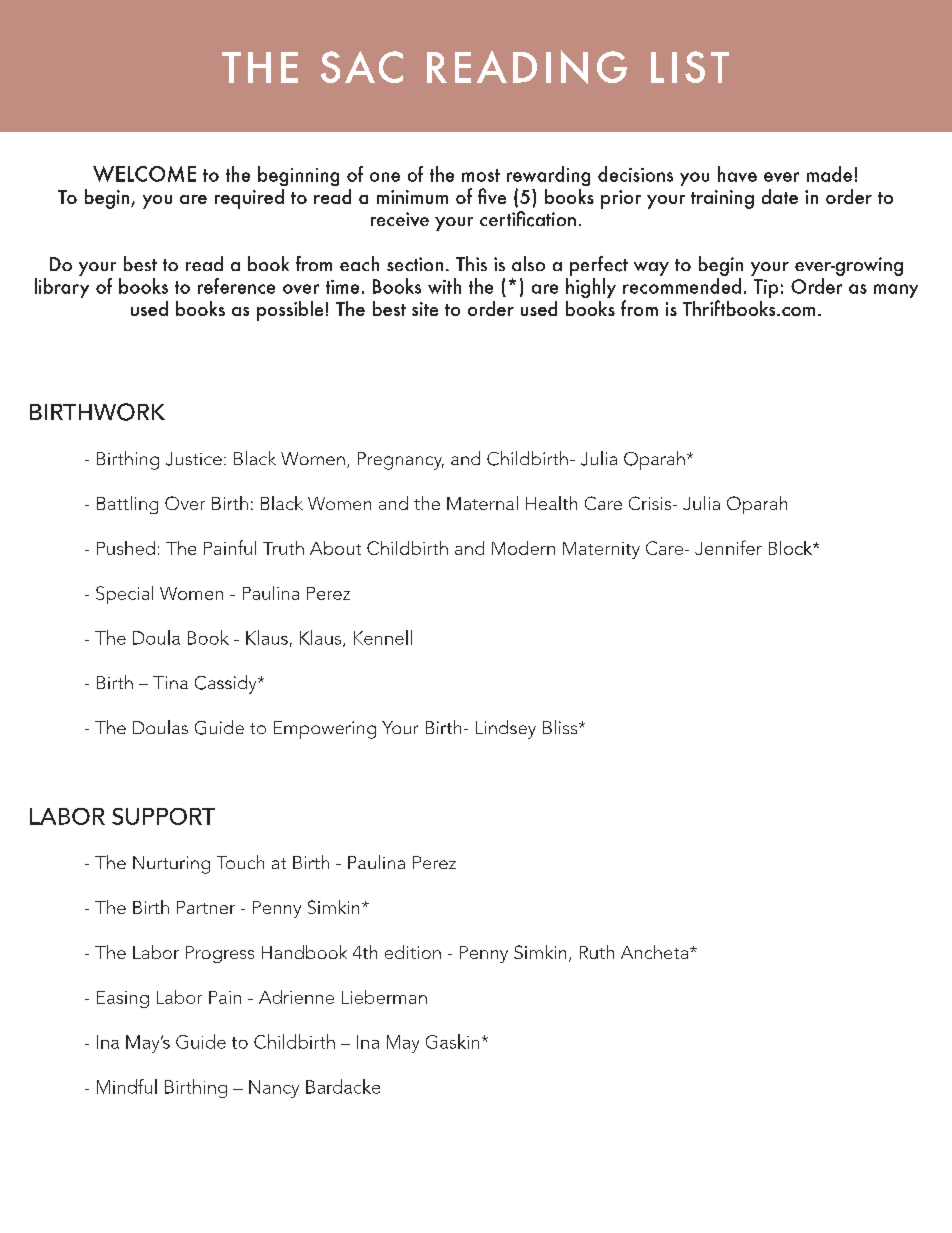 Image resolution: width=952 pixels, height=1233 pixels. What do you see at coordinates (792, 548) in the screenshot?
I see `Block` at bounding box center [792, 548].
